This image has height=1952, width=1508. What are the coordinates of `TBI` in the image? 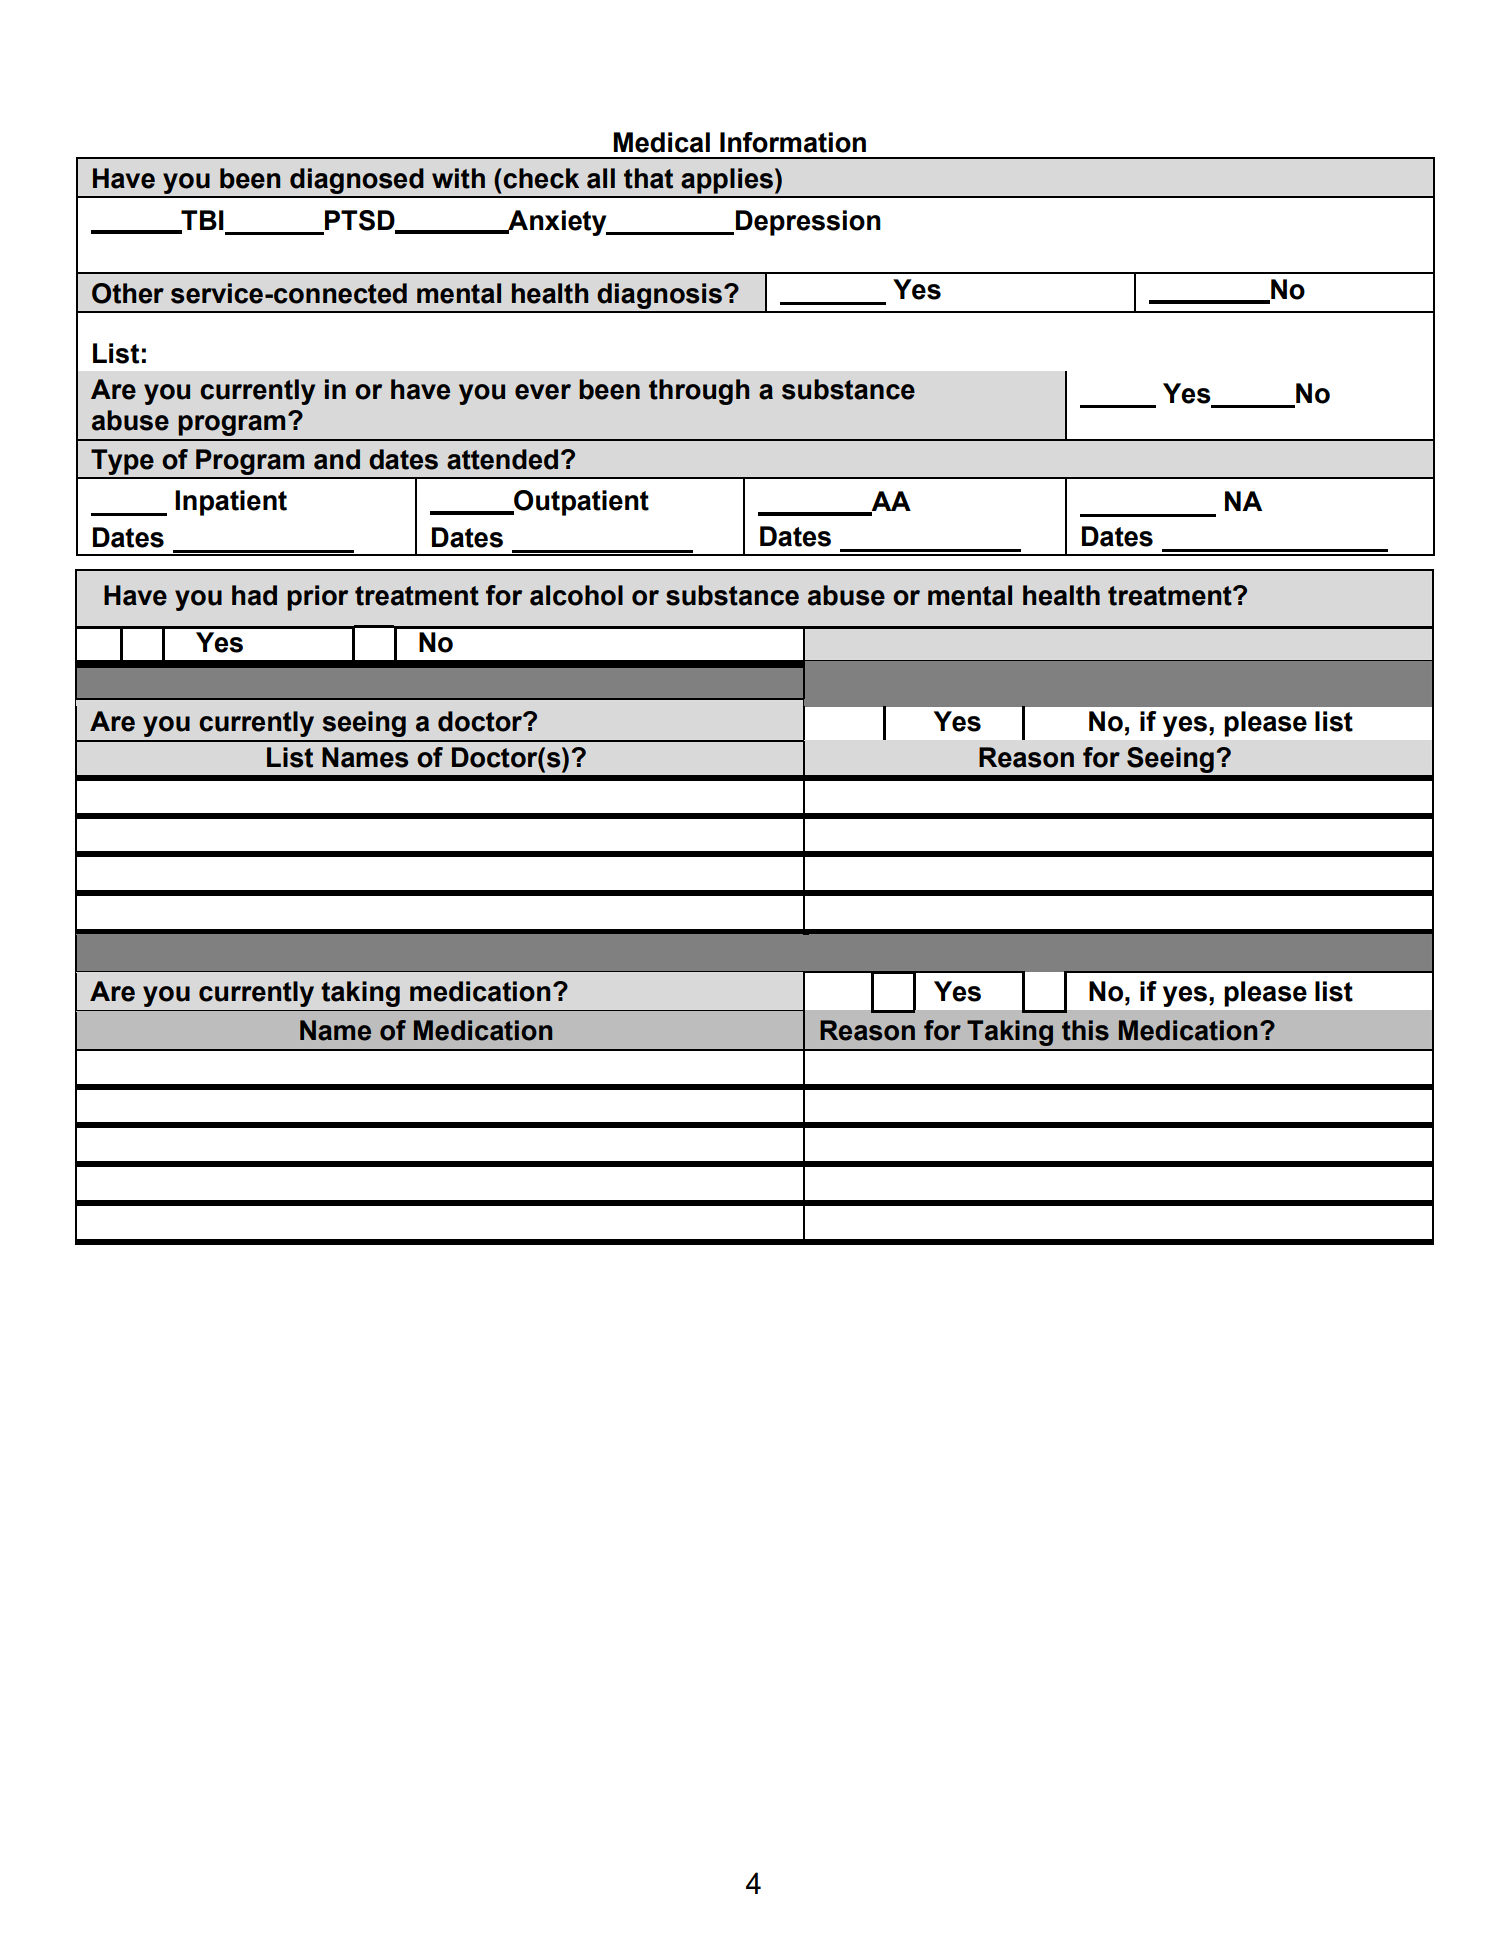 It's located at (201, 221).
